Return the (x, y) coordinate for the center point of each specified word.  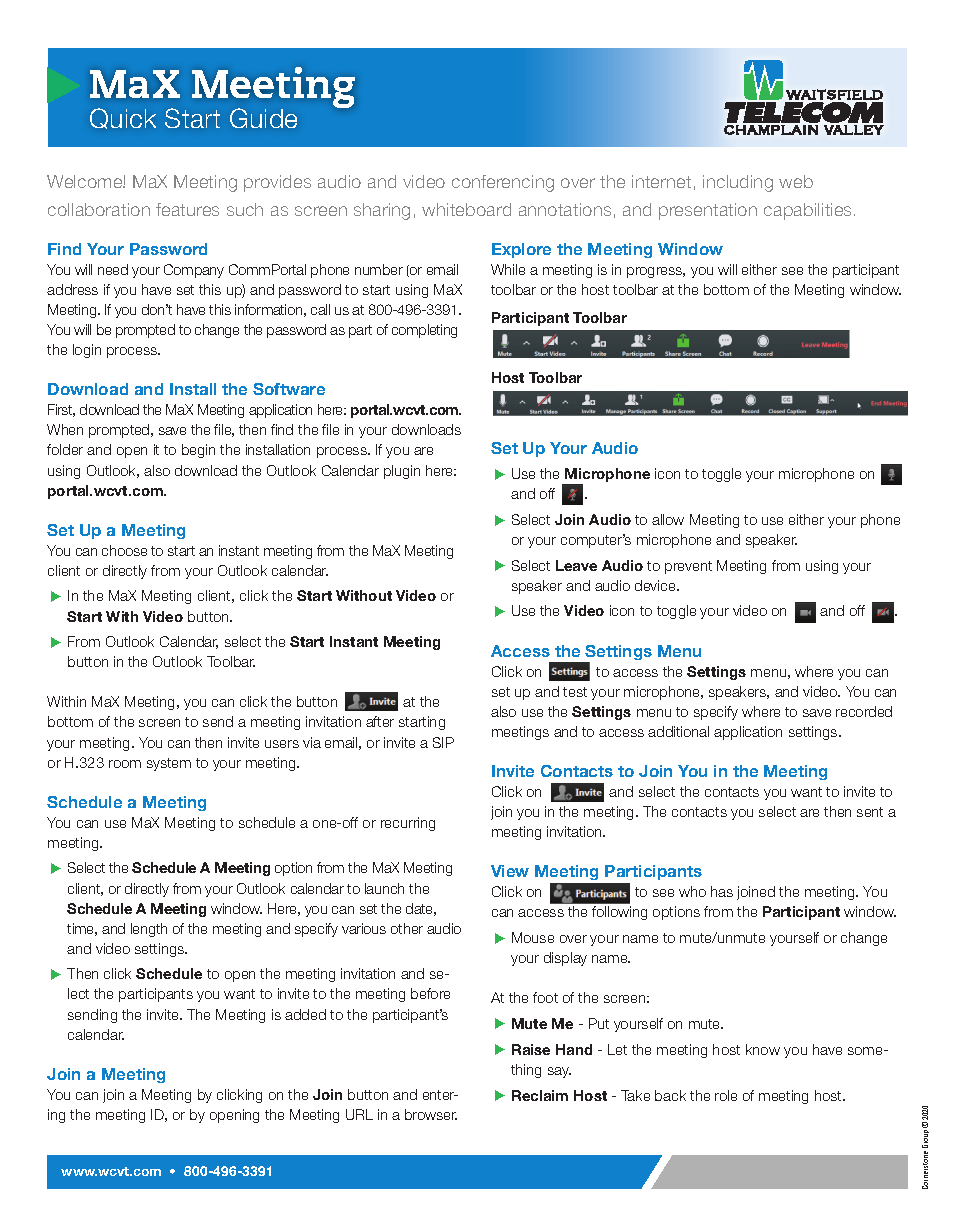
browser (431, 1114)
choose (124, 550)
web (796, 181)
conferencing (503, 183)
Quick (123, 118)
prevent (688, 567)
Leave (576, 565)
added (305, 1014)
